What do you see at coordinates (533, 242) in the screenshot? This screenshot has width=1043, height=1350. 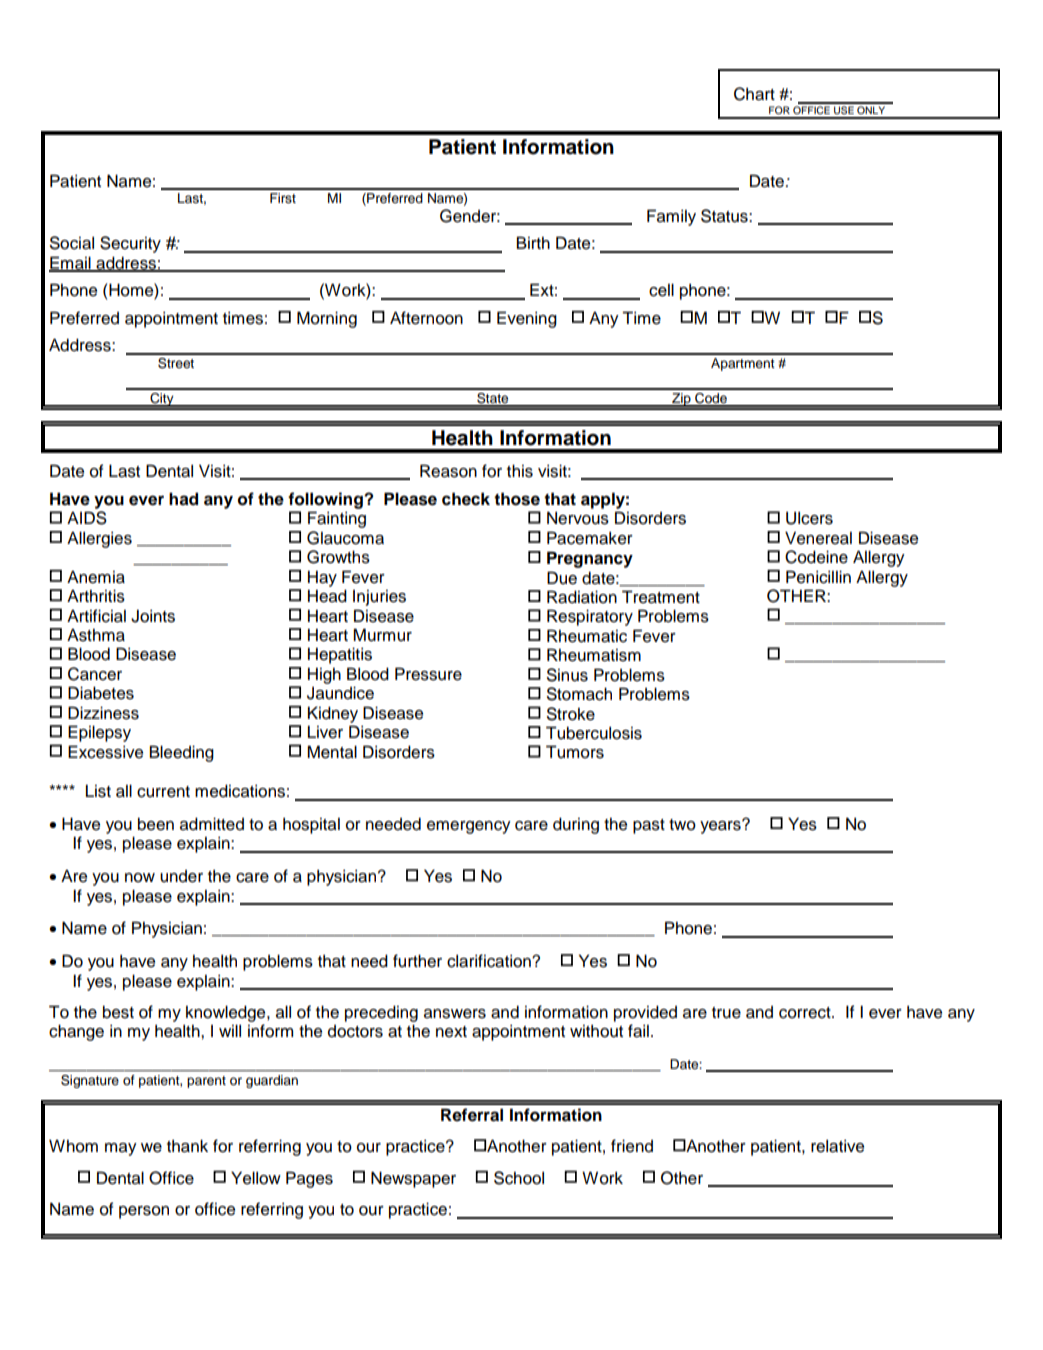 I see `Birth` at bounding box center [533, 242].
